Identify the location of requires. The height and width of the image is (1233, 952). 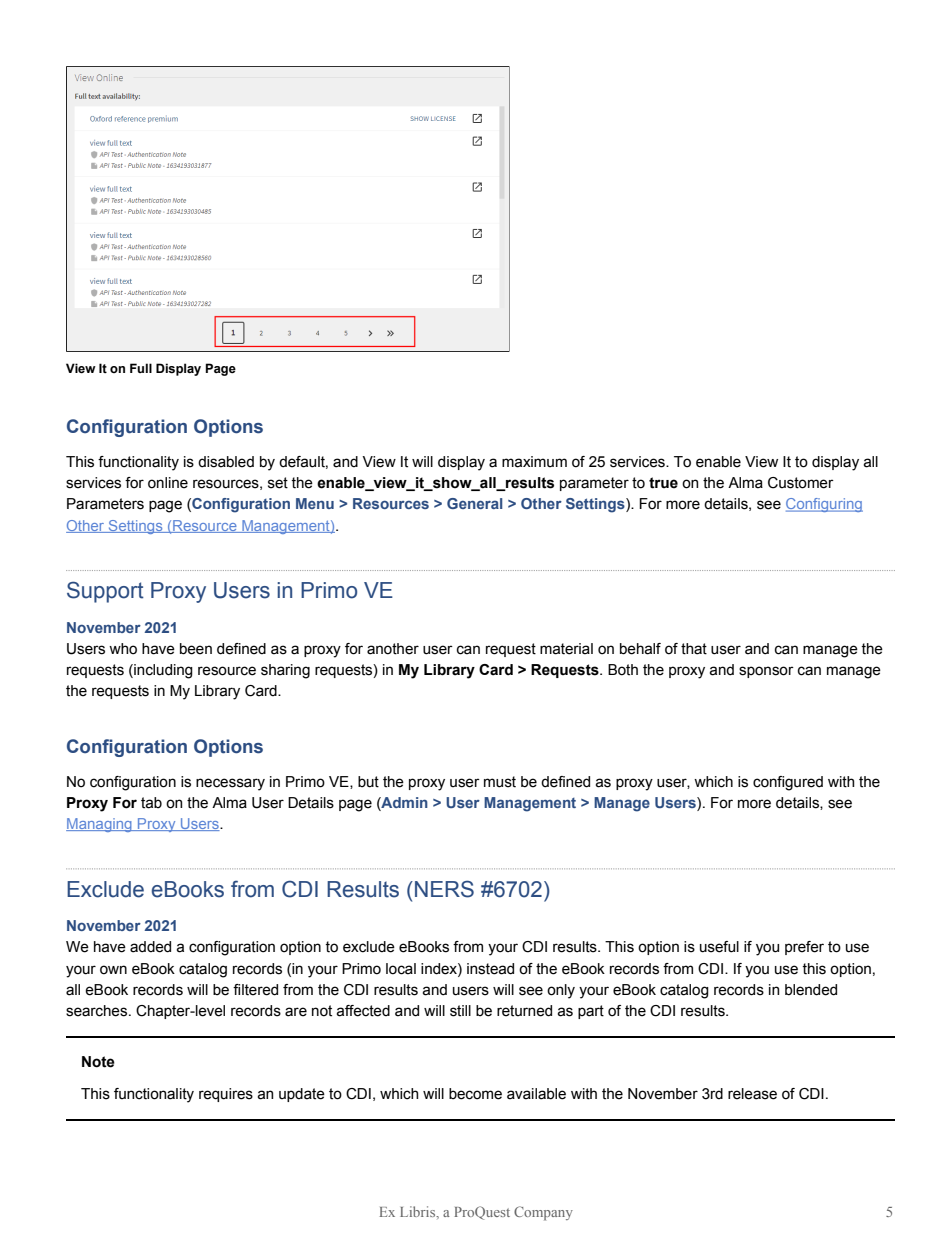
(226, 1095).
